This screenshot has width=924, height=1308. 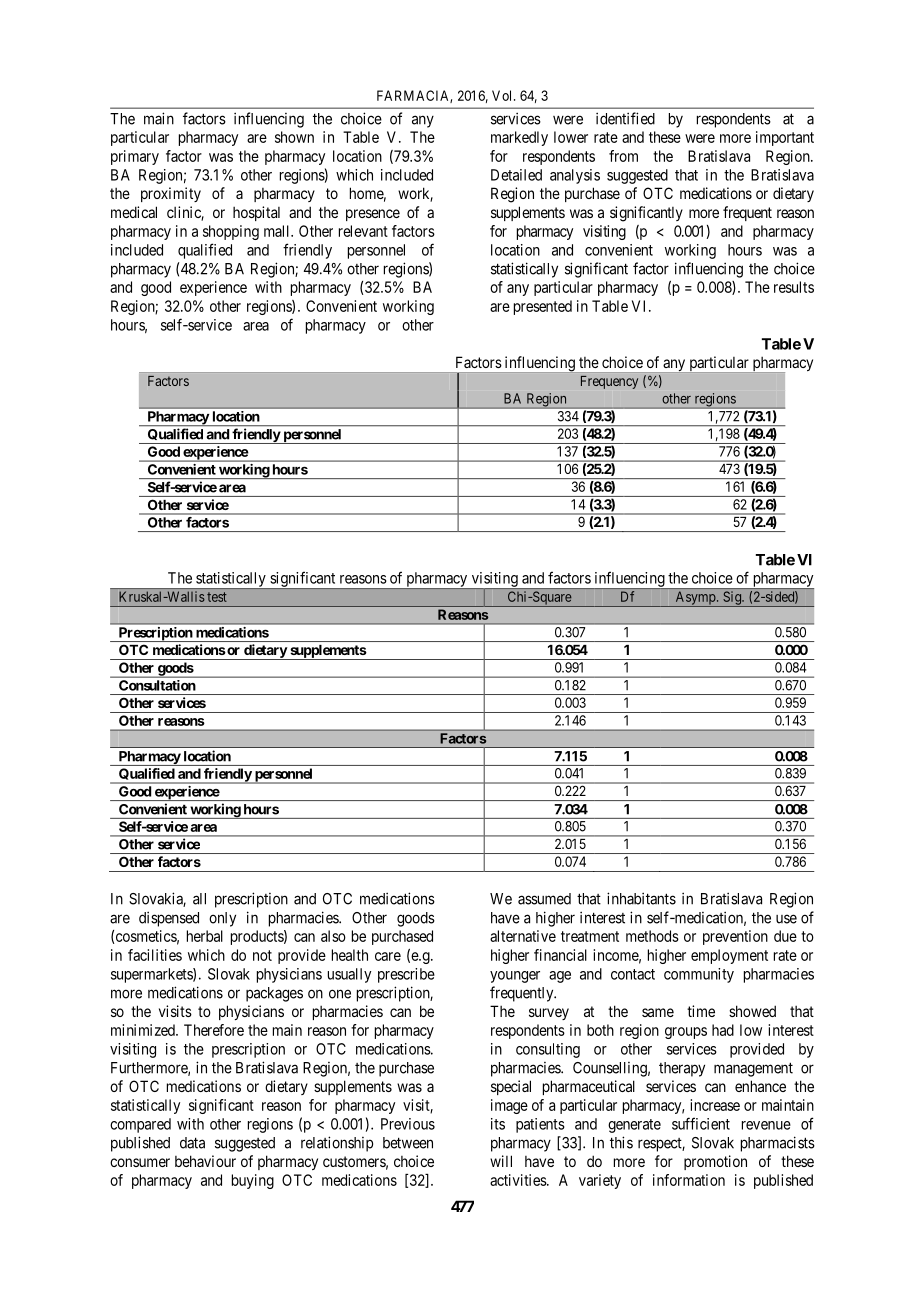 I want to click on inhabitants, so click(x=641, y=898).
